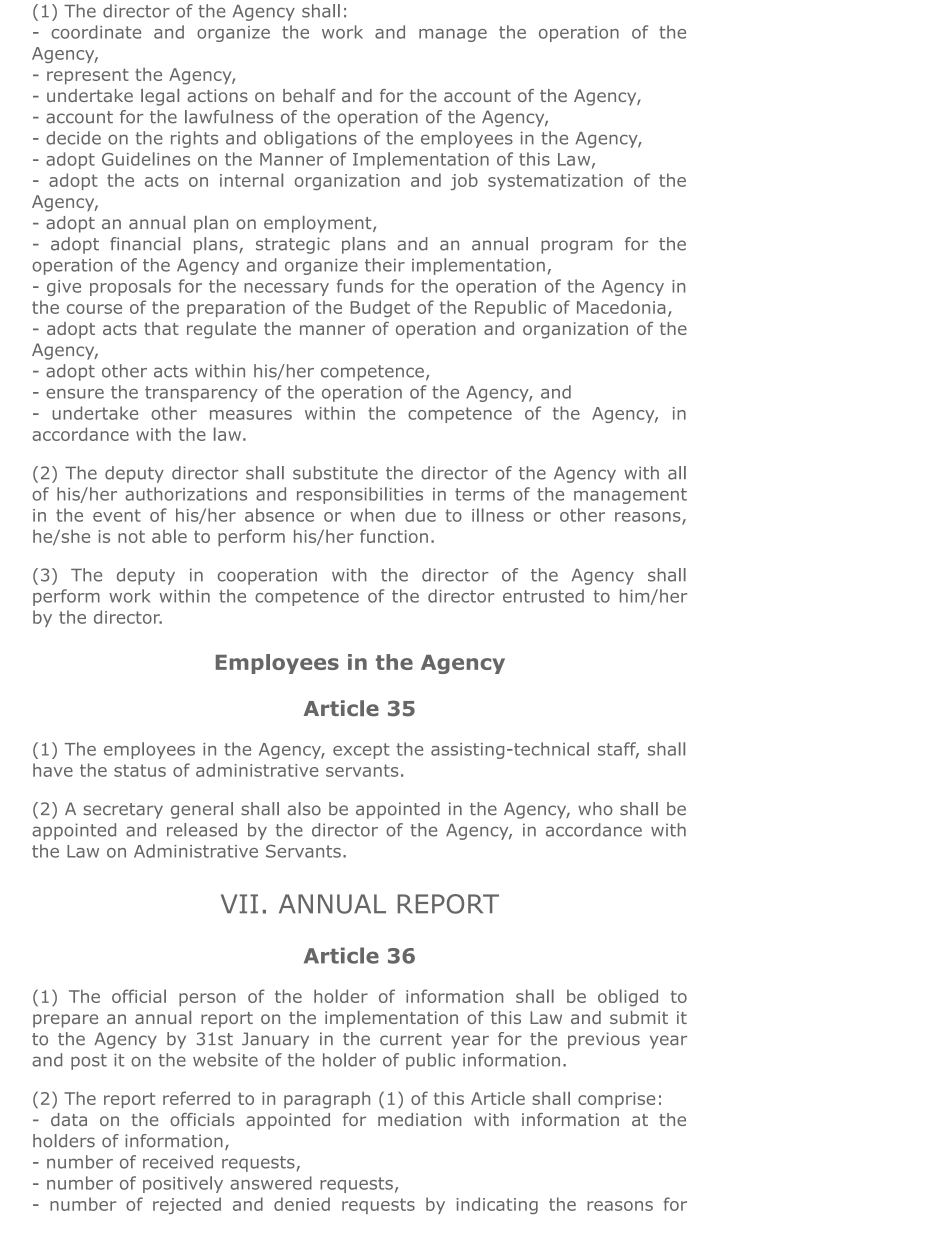  I want to click on denied, so click(302, 1204).
